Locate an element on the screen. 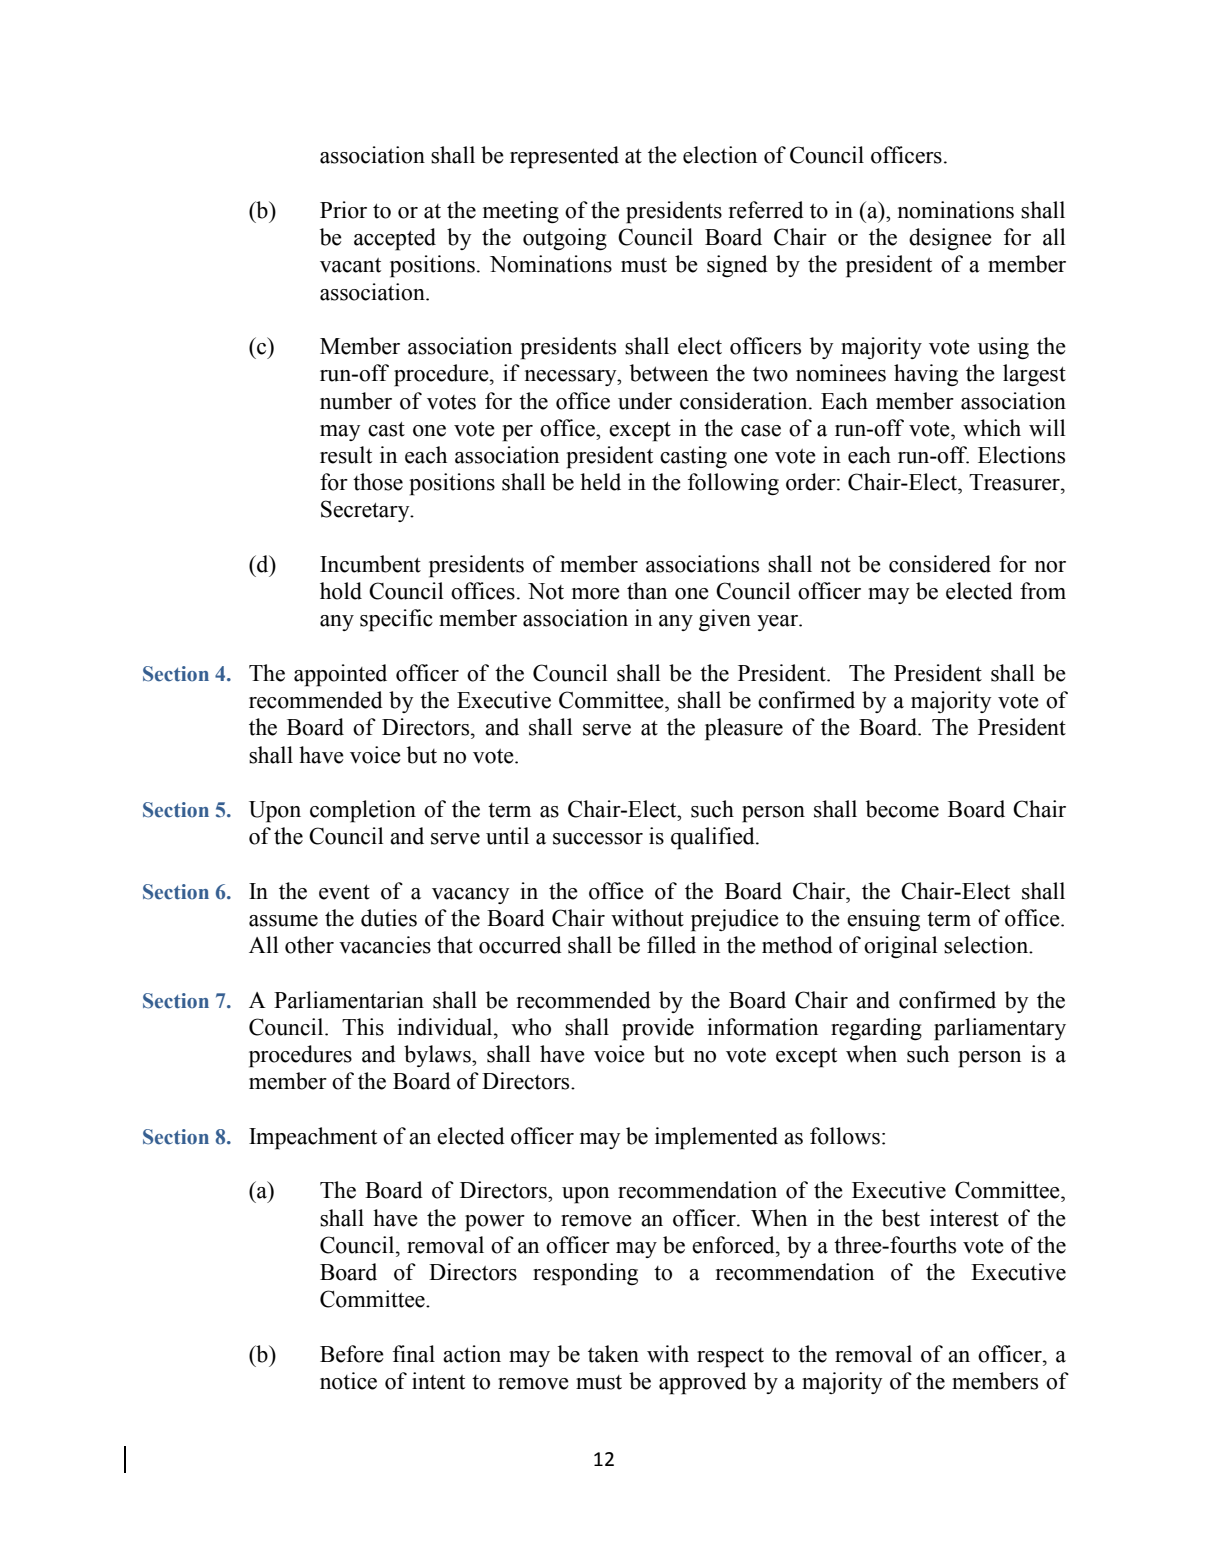 Image resolution: width=1208 pixels, height=1563 pixels. Before is located at coordinates (352, 1354).
